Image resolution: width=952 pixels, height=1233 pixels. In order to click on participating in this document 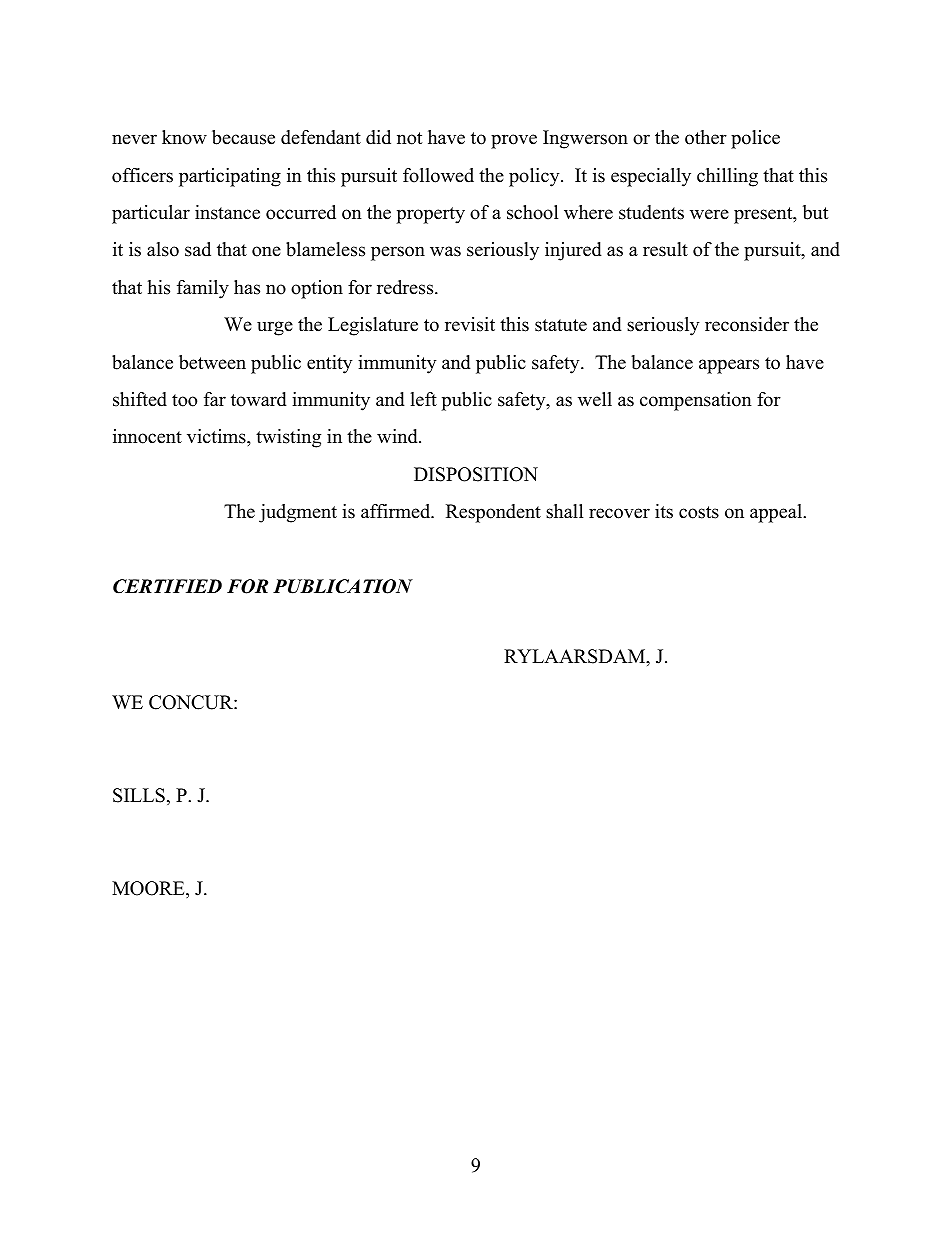, I will do `click(230, 177)`.
